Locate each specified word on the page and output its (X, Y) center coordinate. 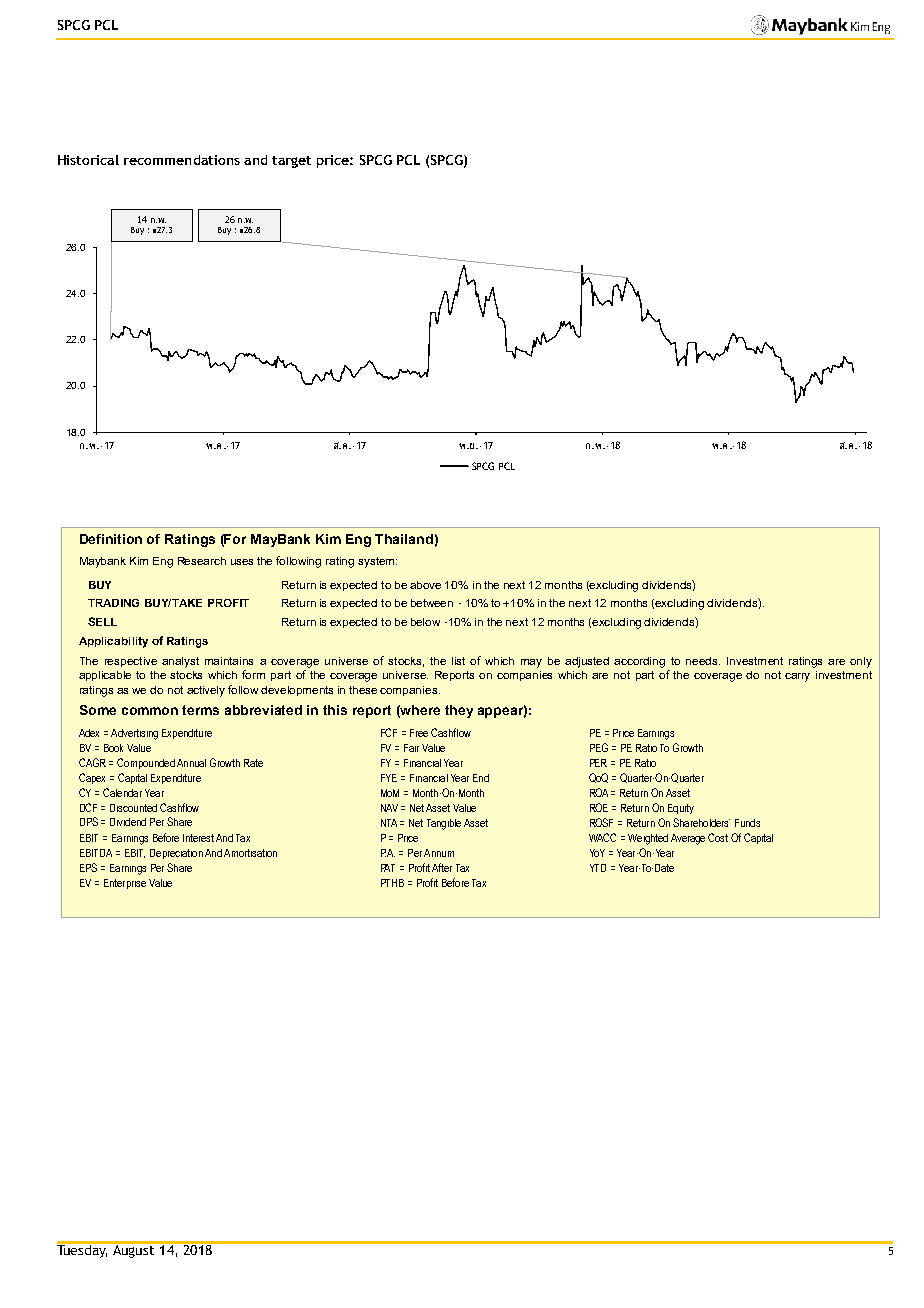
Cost (718, 837)
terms (200, 710)
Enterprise (125, 884)
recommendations (182, 160)
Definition (111, 539)
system (377, 562)
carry (797, 677)
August (134, 1250)
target (291, 162)
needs (703, 661)
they (459, 711)
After (442, 867)
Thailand (404, 539)
